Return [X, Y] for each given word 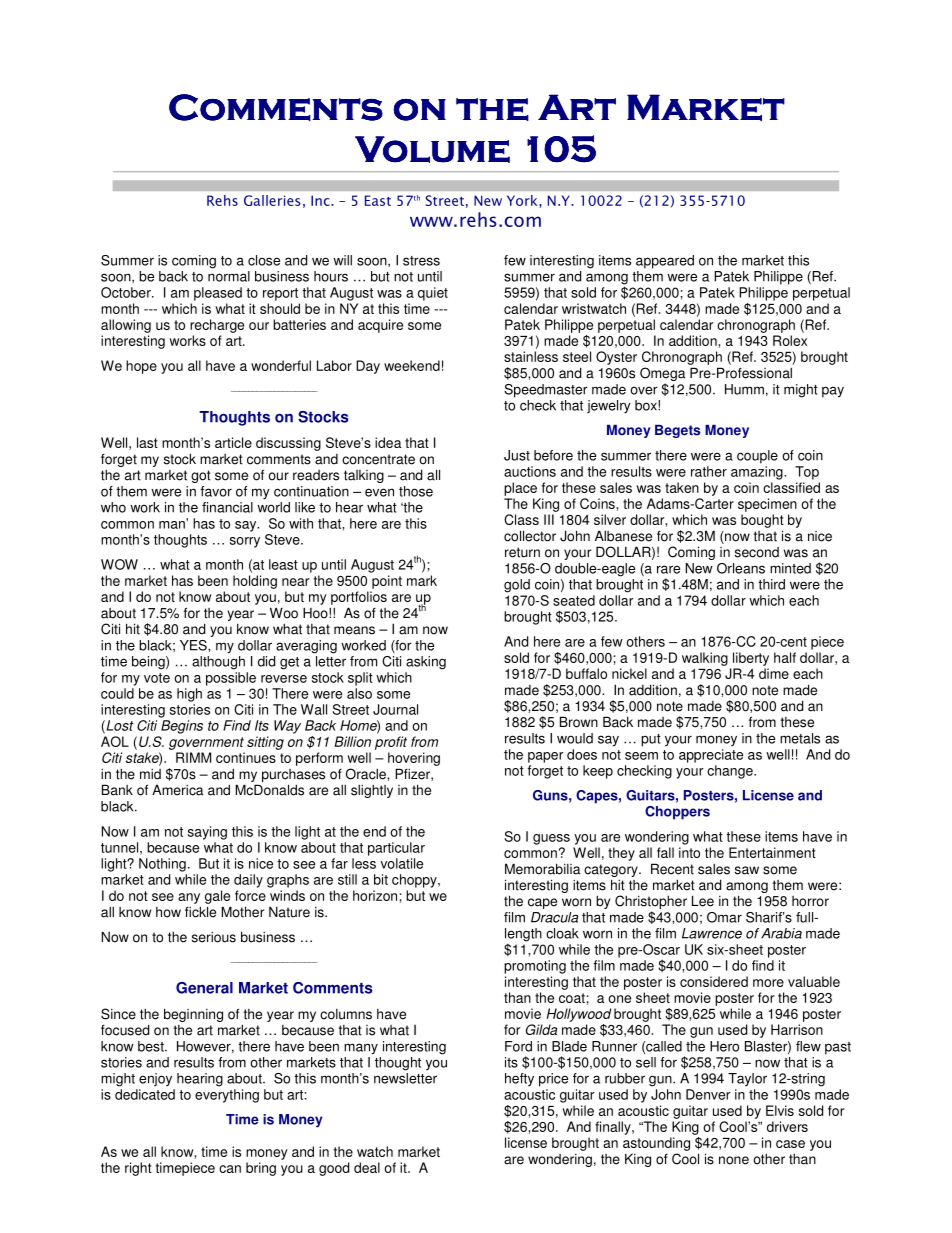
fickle [200, 912]
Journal [395, 709]
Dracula [554, 917]
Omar [724, 917]
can [230, 1169]
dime [774, 673]
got [201, 476]
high [189, 695]
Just [517, 455]
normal [229, 276]
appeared [665, 262]
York [523, 200]
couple [757, 457]
